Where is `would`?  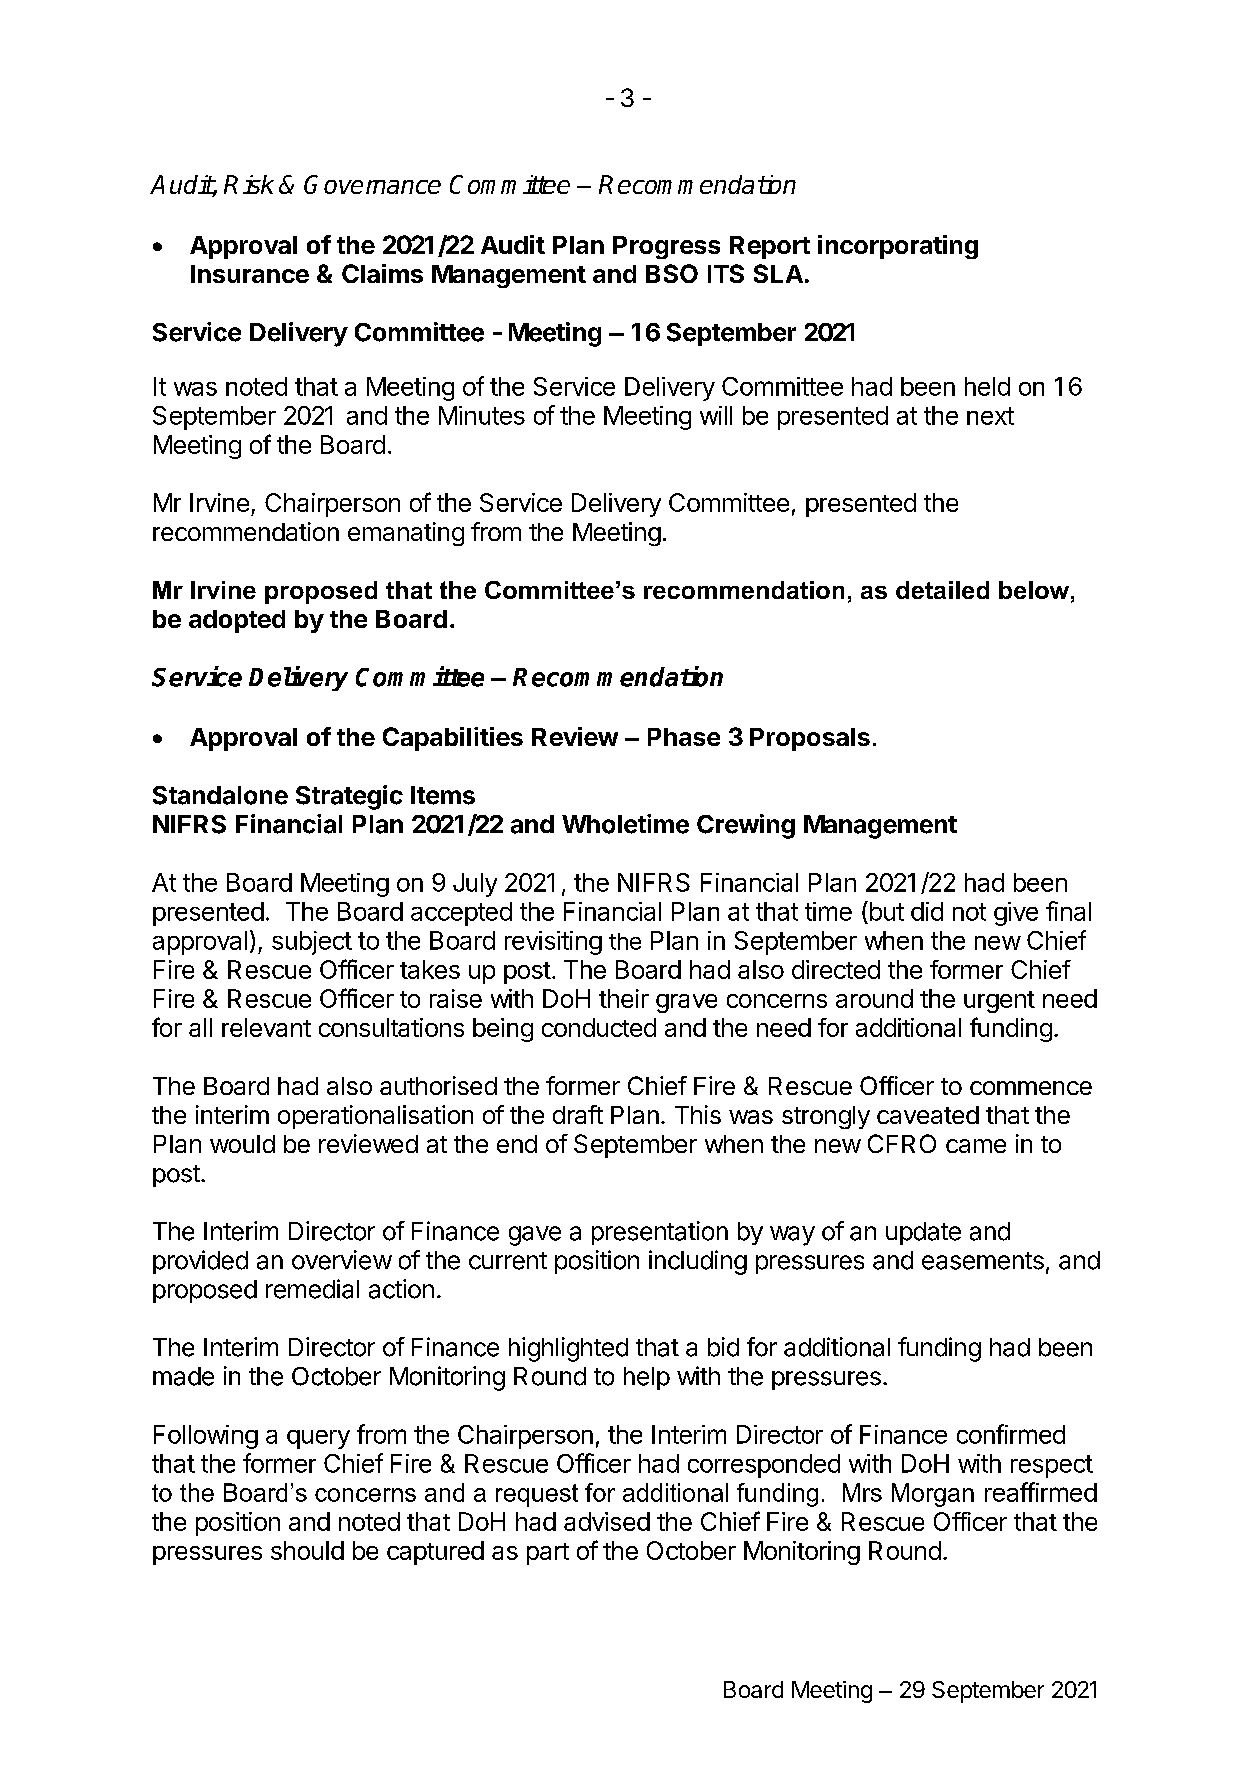
would is located at coordinates (242, 1144).
